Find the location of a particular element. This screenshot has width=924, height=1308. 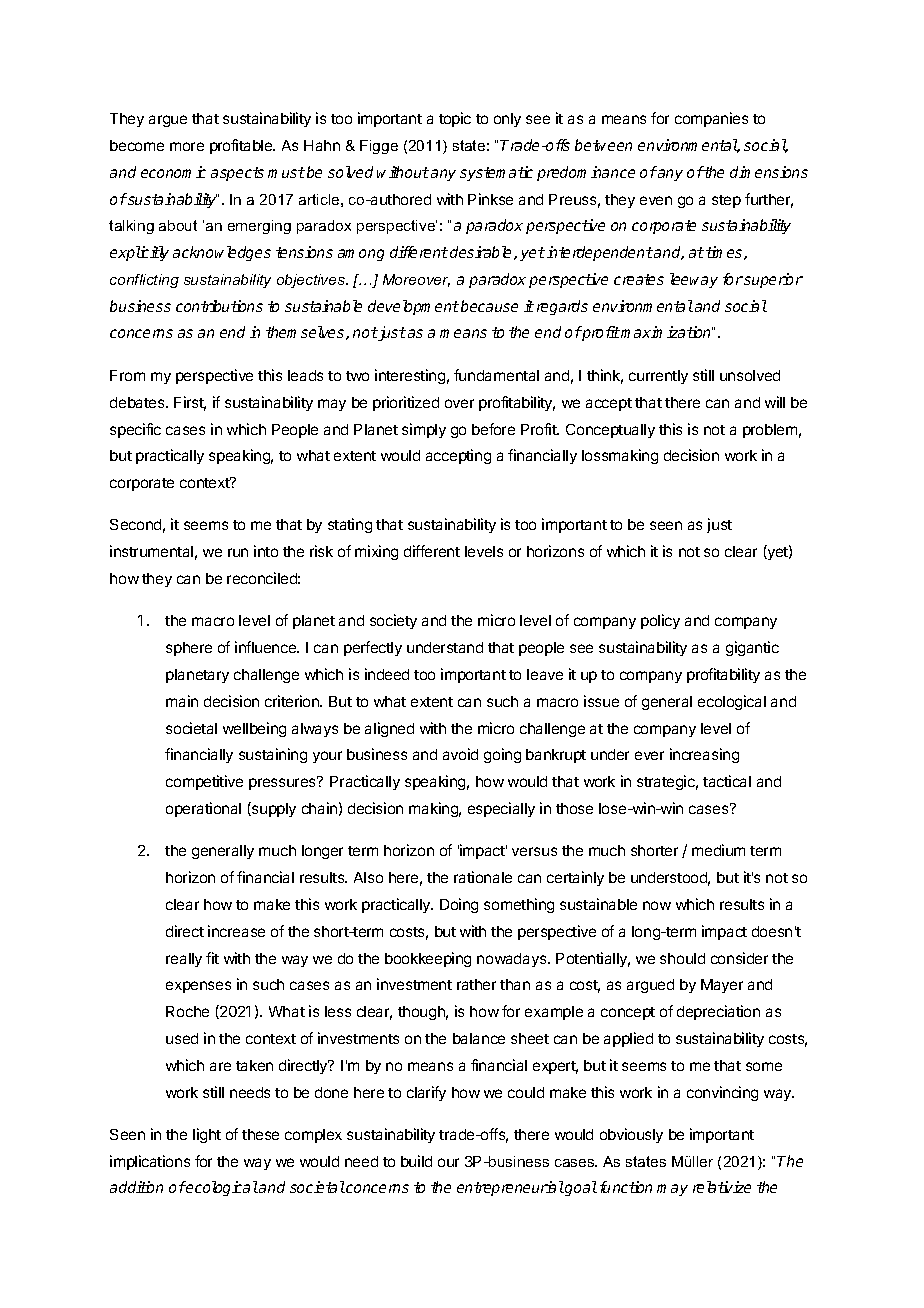

indeed is located at coordinates (387, 674).
